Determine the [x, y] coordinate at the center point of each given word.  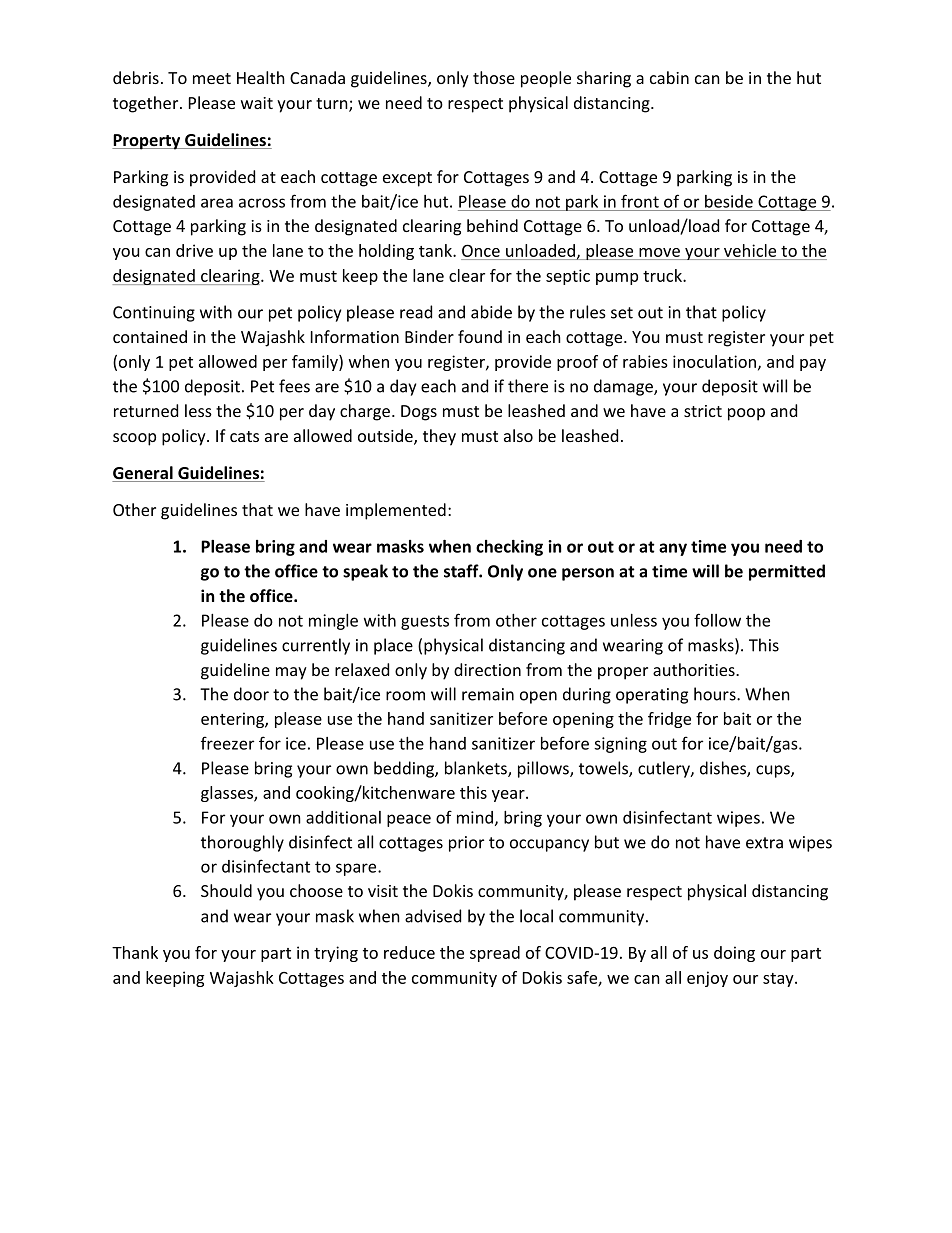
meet [212, 78]
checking [509, 548]
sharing [604, 79]
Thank [135, 952]
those [494, 77]
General [143, 474]
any [673, 549]
